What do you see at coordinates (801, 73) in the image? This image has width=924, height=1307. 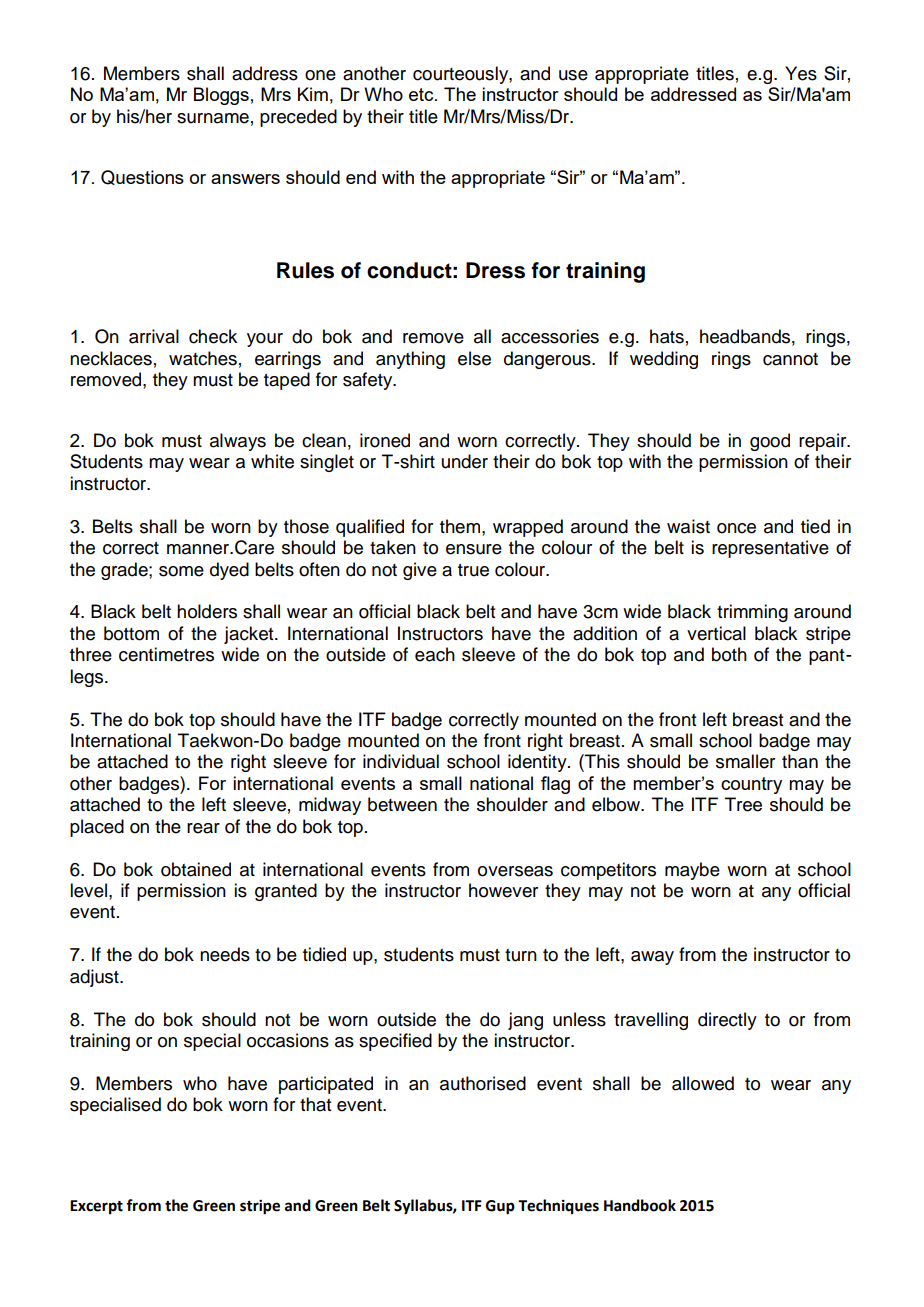 I see `Yes` at bounding box center [801, 73].
